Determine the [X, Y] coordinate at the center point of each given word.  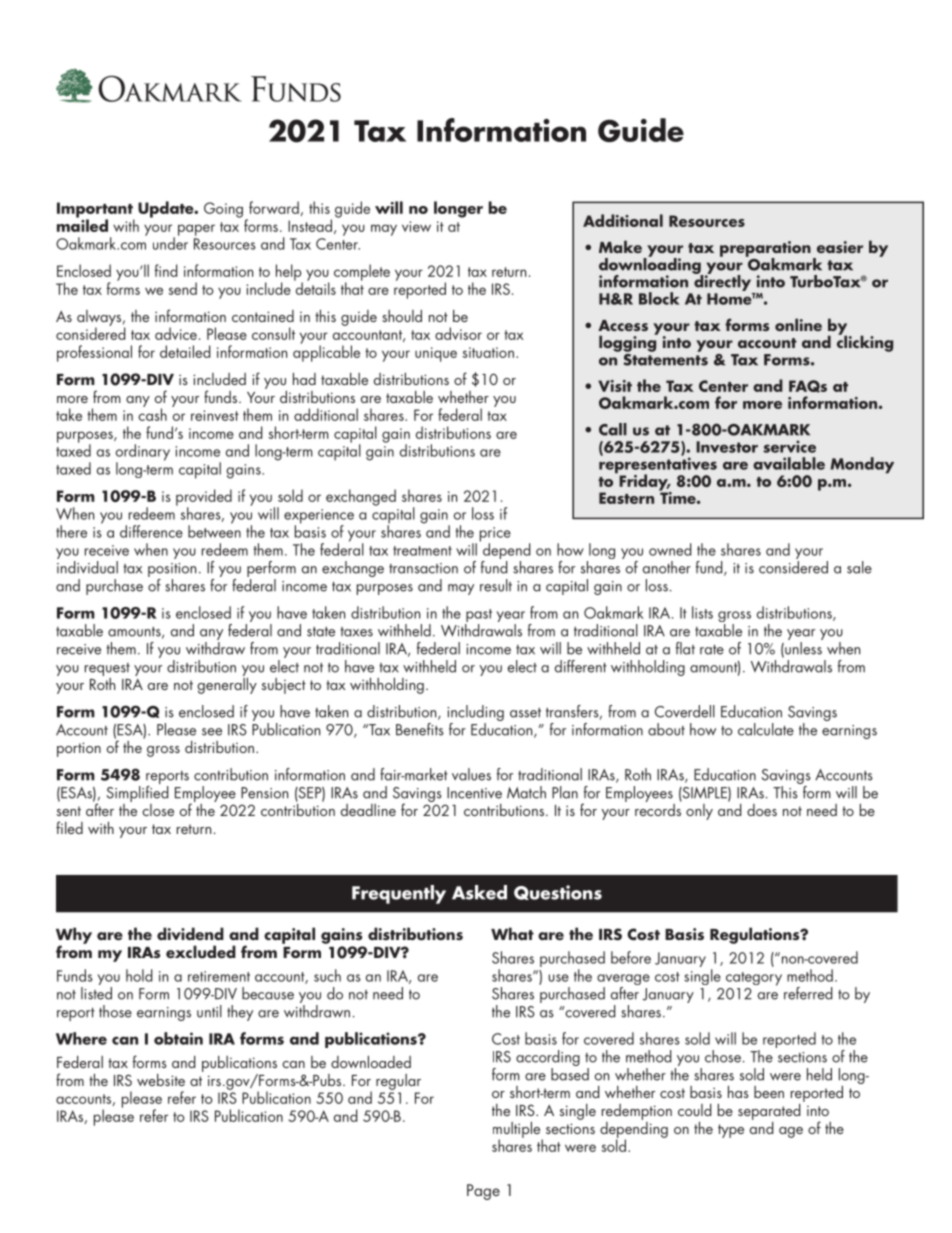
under [170, 242]
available [789, 463]
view [416, 226]
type [731, 1131]
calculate [766, 729]
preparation [765, 250]
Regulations [756, 935]
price [495, 535]
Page [483, 1192]
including [475, 714]
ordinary [143, 453]
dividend [190, 933]
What [512, 933]
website [161, 1080]
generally [227, 684]
